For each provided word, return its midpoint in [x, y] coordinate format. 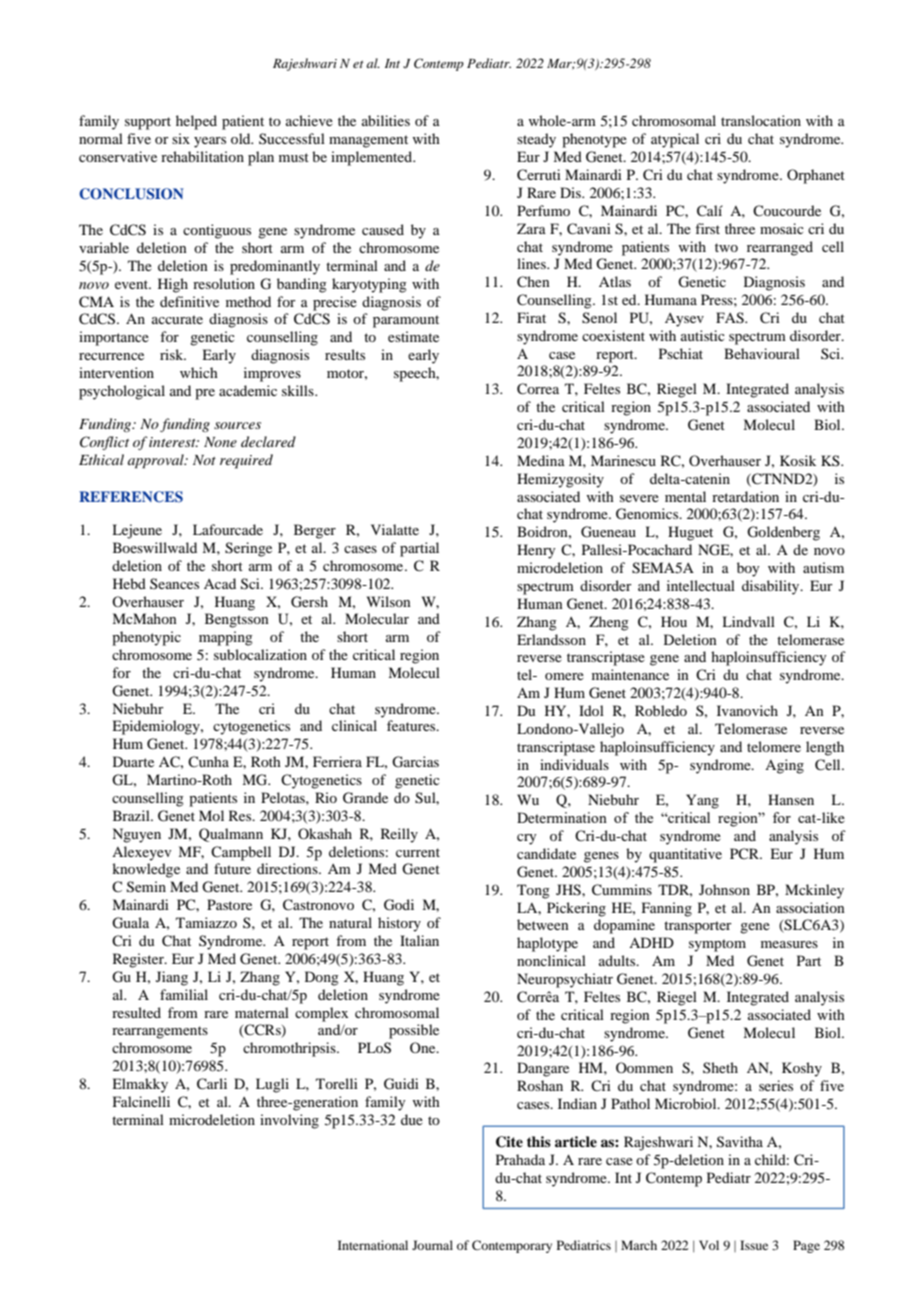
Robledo [661, 710]
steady [536, 140]
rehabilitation [202, 156]
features [412, 725]
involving [289, 1121]
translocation [761, 120]
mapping [226, 638]
